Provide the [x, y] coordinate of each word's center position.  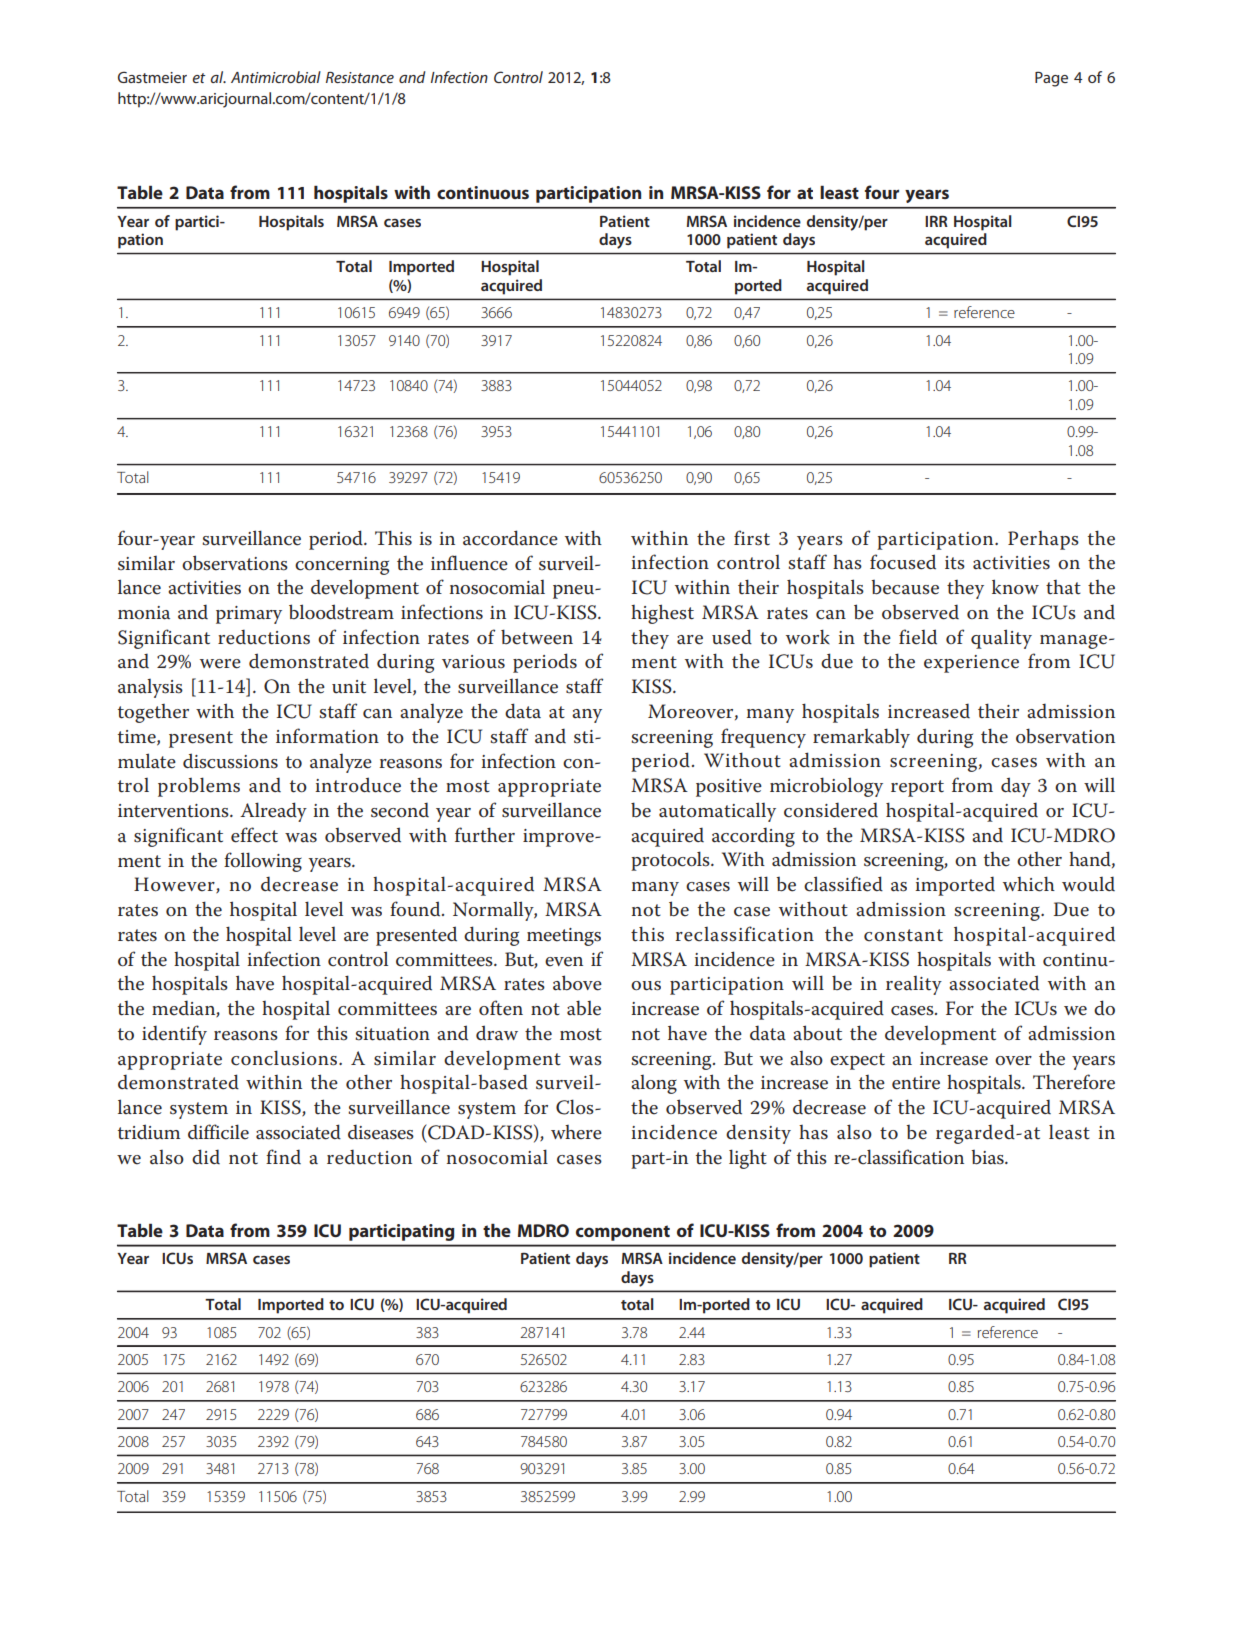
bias [989, 1157]
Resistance [360, 77]
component [623, 1233]
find [283, 1156]
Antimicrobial [276, 77]
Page [1051, 79]
